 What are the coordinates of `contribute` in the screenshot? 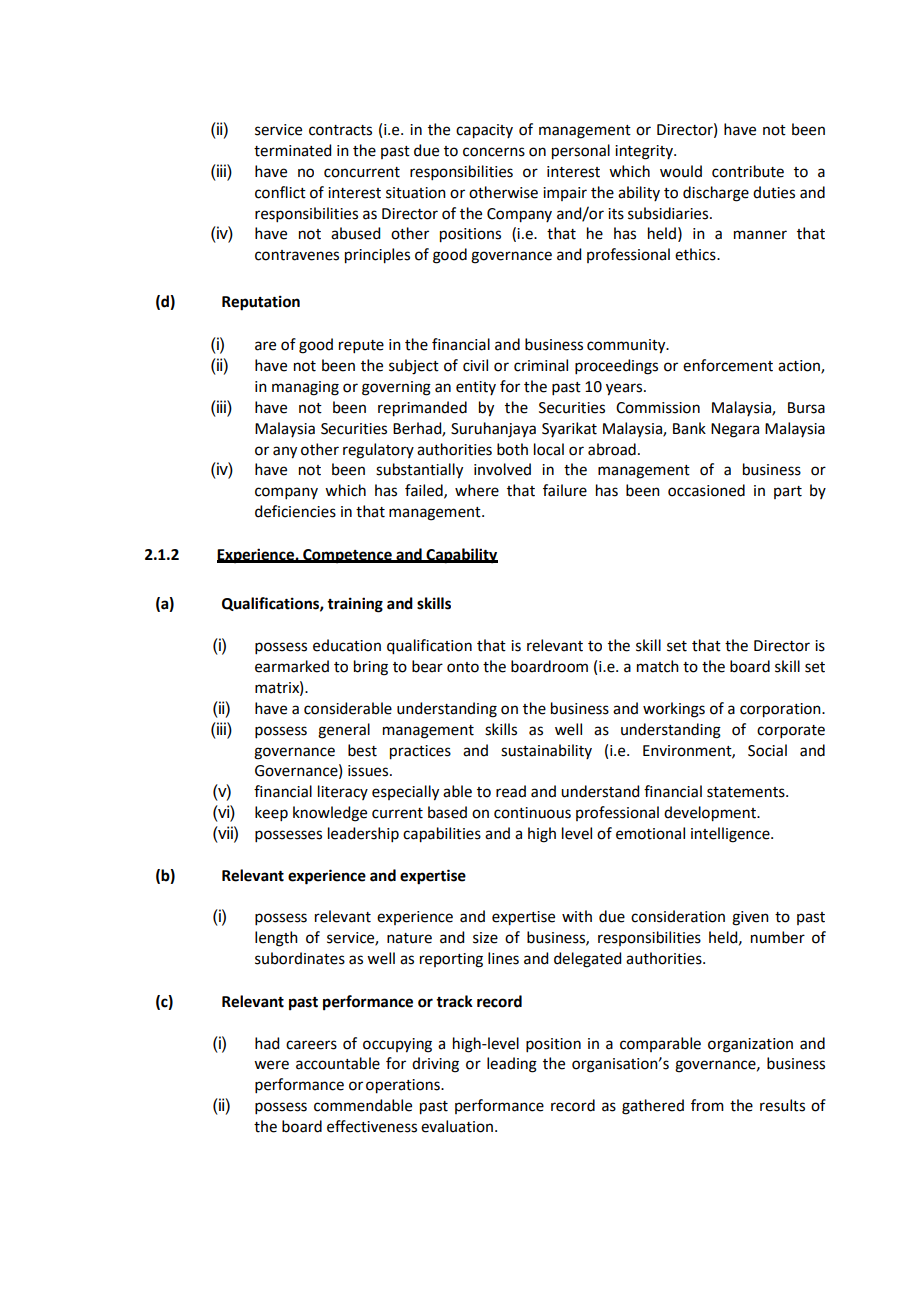 It's located at (748, 171).
